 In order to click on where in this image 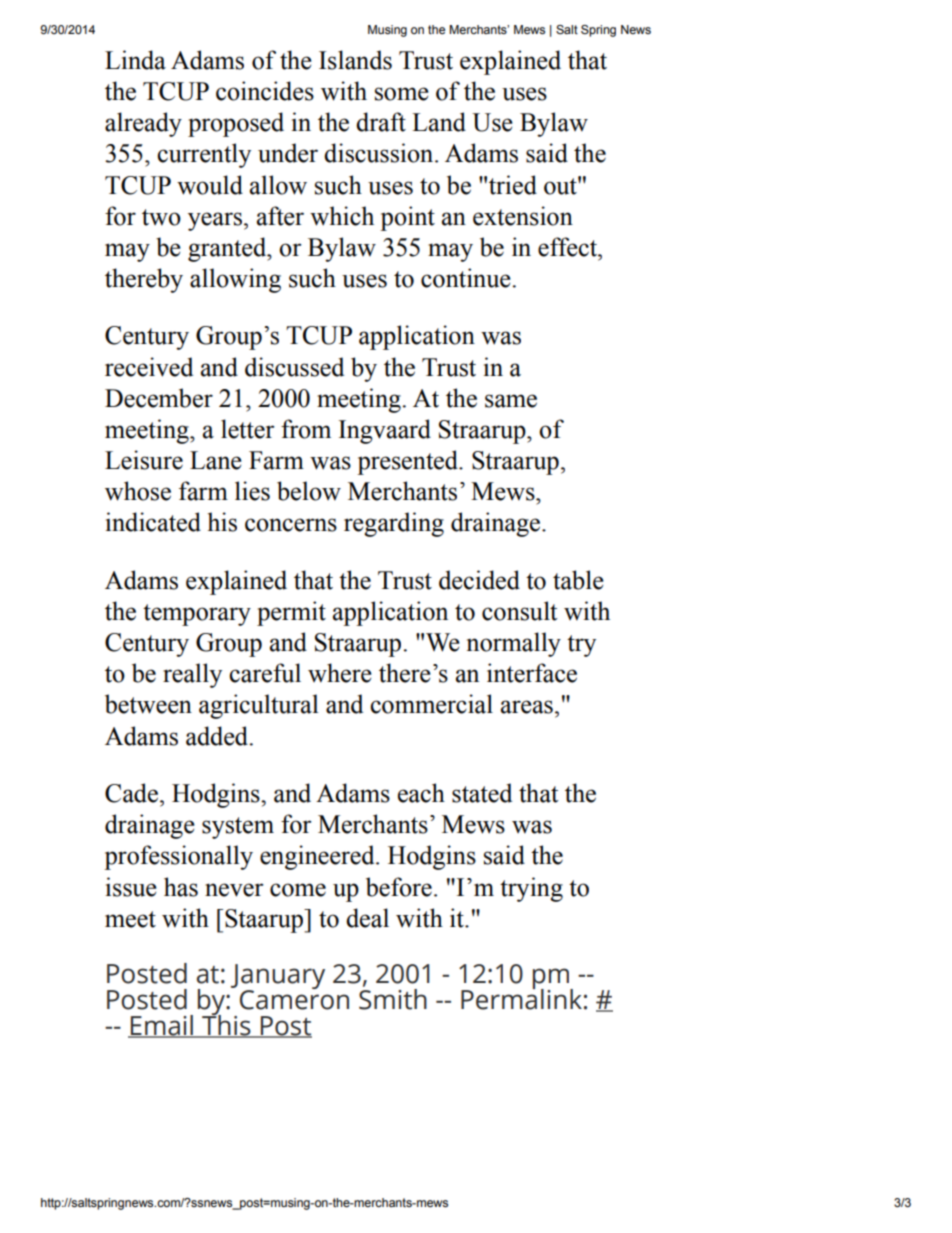, I will do `click(340, 673)`.
